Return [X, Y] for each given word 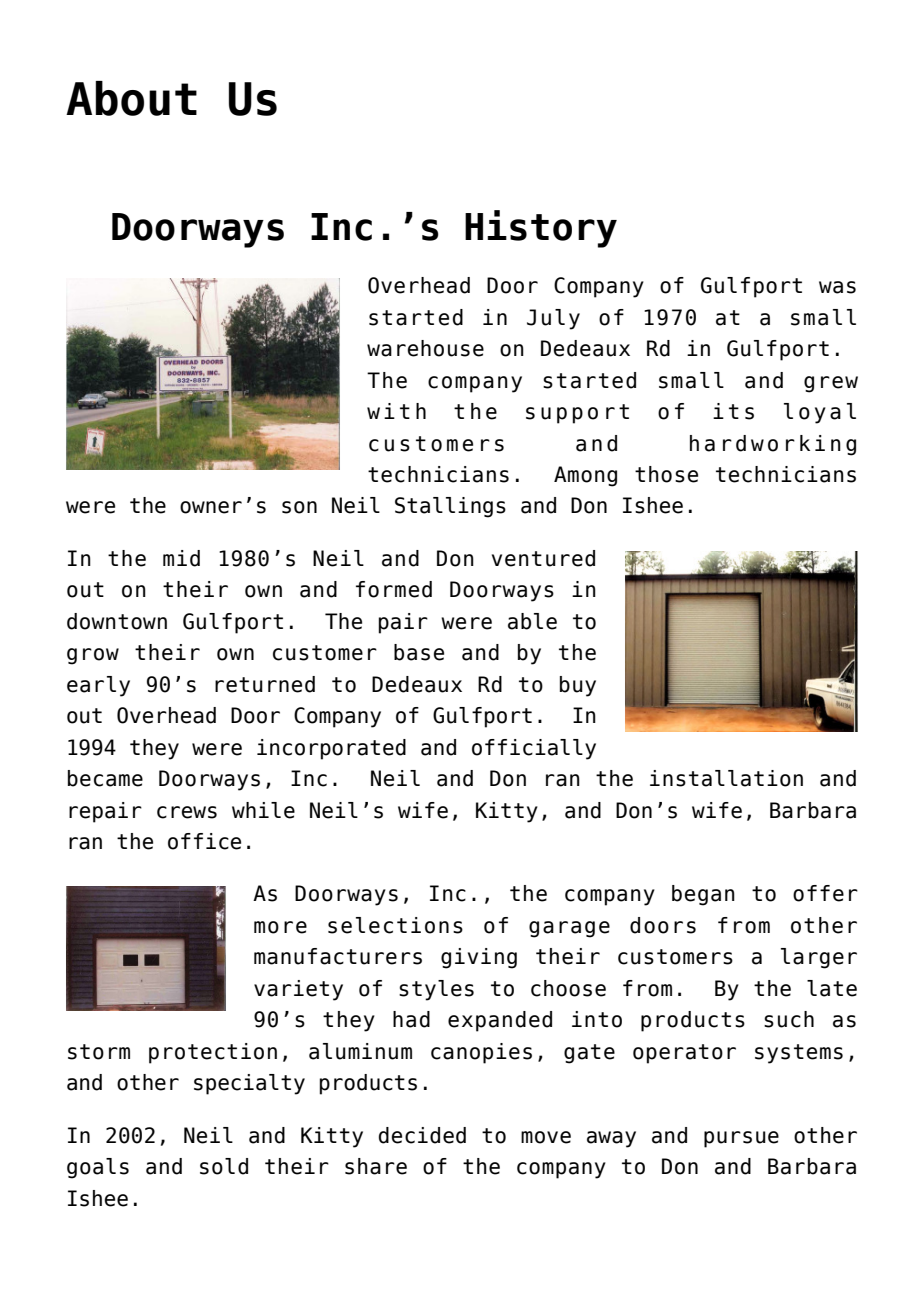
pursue [741, 1139]
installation [726, 778]
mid [181, 558]
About [131, 98]
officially [534, 749]
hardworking [773, 445]
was [837, 287]
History [541, 229]
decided [422, 1135]
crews [187, 812]
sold [224, 1166]
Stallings [450, 507]
